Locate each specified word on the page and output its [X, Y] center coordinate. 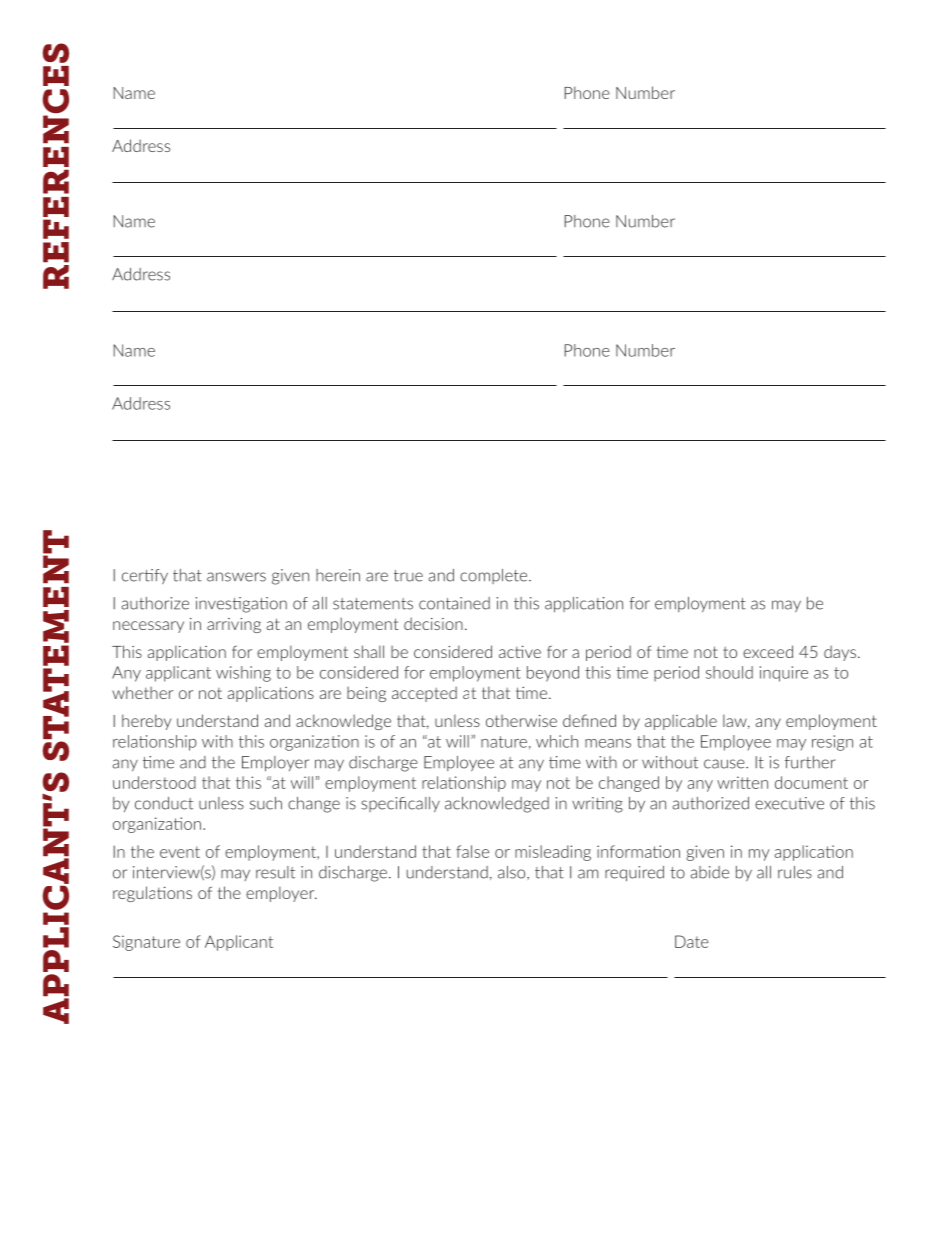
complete [495, 576]
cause [725, 764]
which [557, 741]
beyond [553, 674]
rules [795, 872]
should [729, 672]
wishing [243, 674]
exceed [768, 651]
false [472, 851]
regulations [152, 894]
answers [236, 577]
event [180, 852]
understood [154, 782]
